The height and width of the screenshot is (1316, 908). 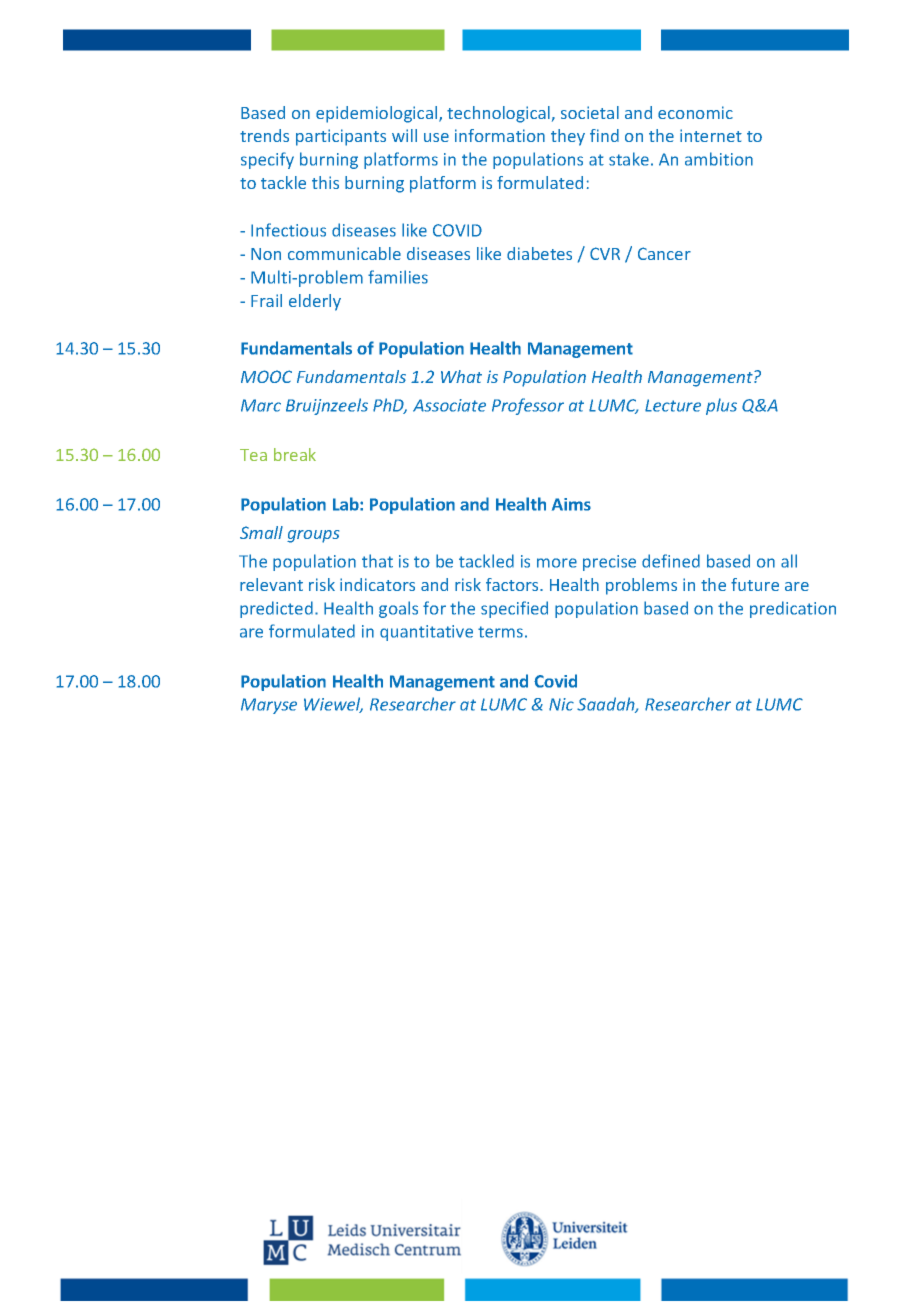 I want to click on What, so click(x=461, y=376).
